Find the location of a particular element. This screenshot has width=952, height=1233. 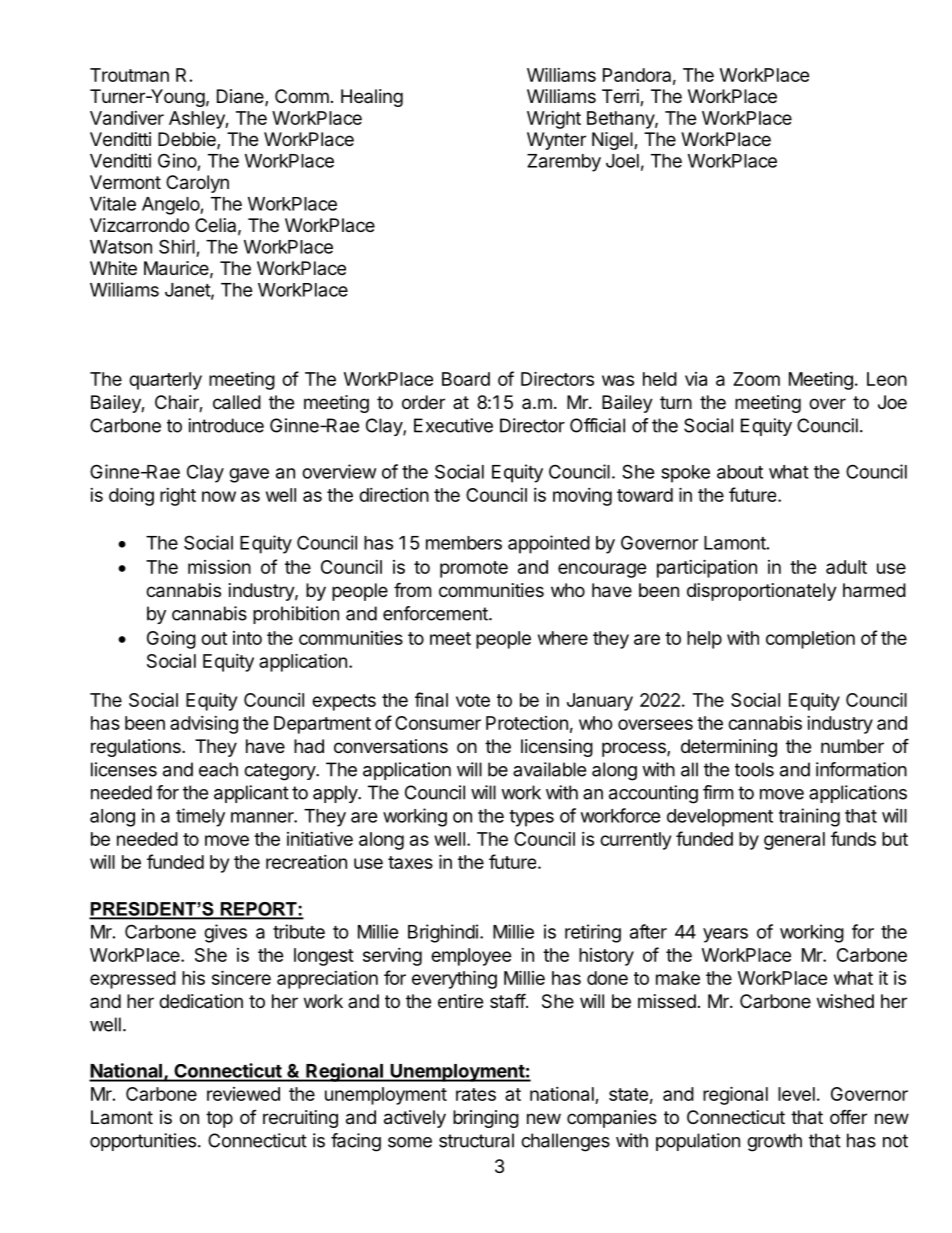

Debbie is located at coordinates (188, 140).
